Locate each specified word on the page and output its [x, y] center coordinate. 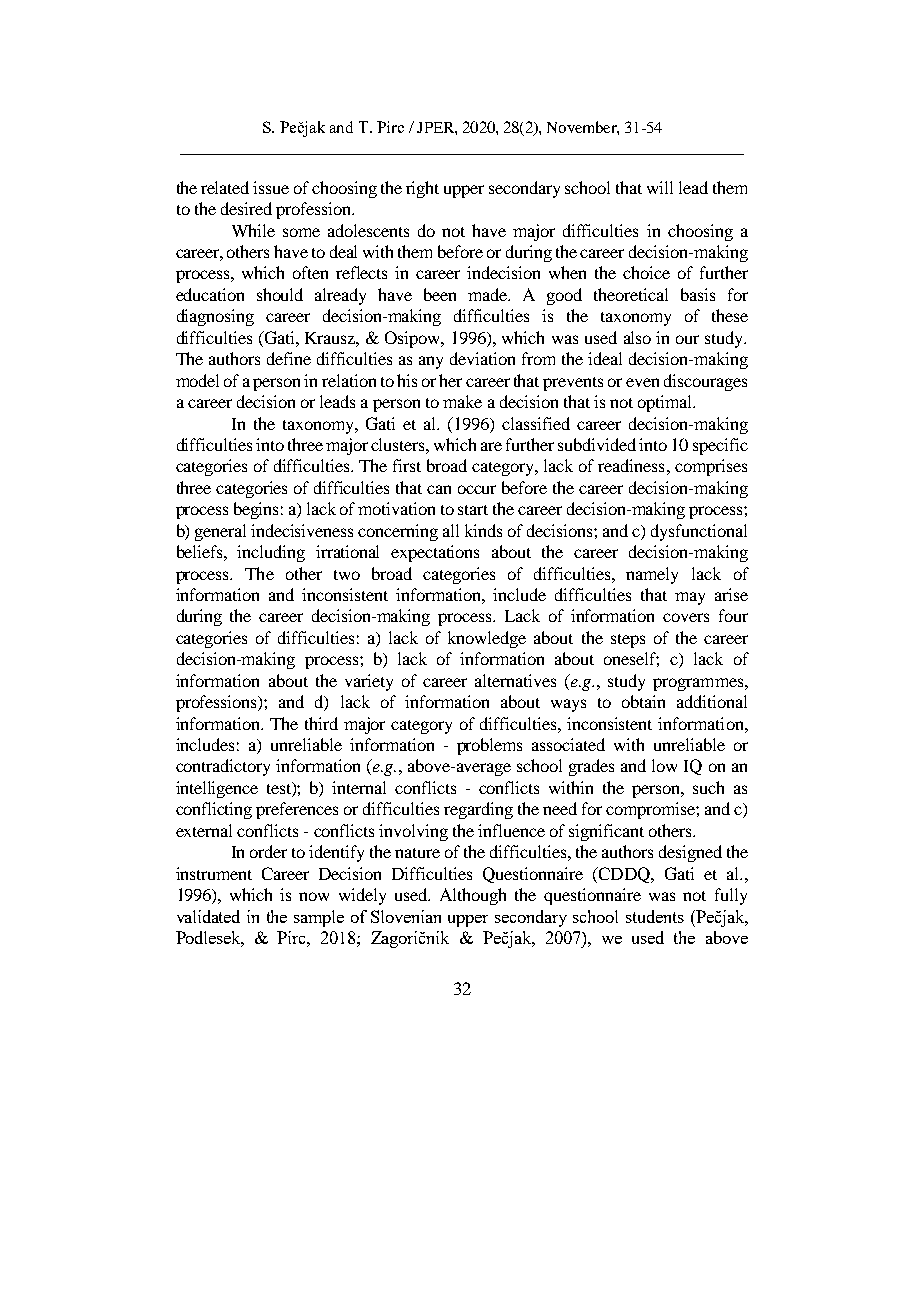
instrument [214, 873]
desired [246, 208]
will [660, 187]
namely [652, 575]
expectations [435, 553]
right [422, 189]
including [271, 553]
